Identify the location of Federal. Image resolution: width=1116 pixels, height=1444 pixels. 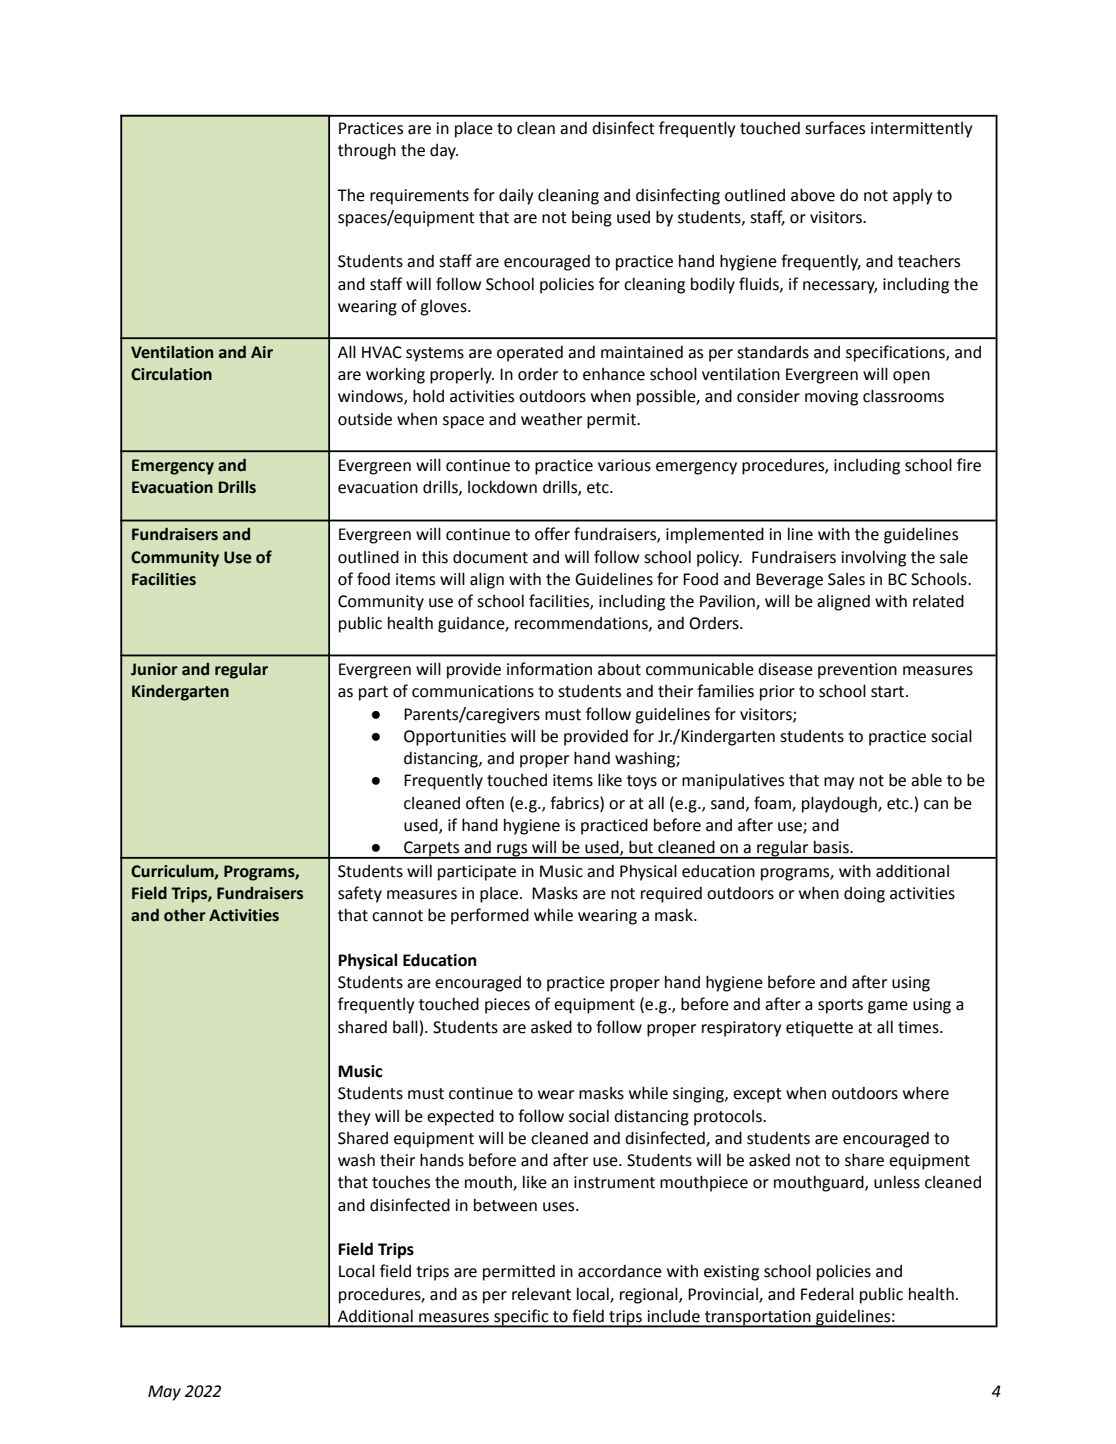
(827, 1294).
